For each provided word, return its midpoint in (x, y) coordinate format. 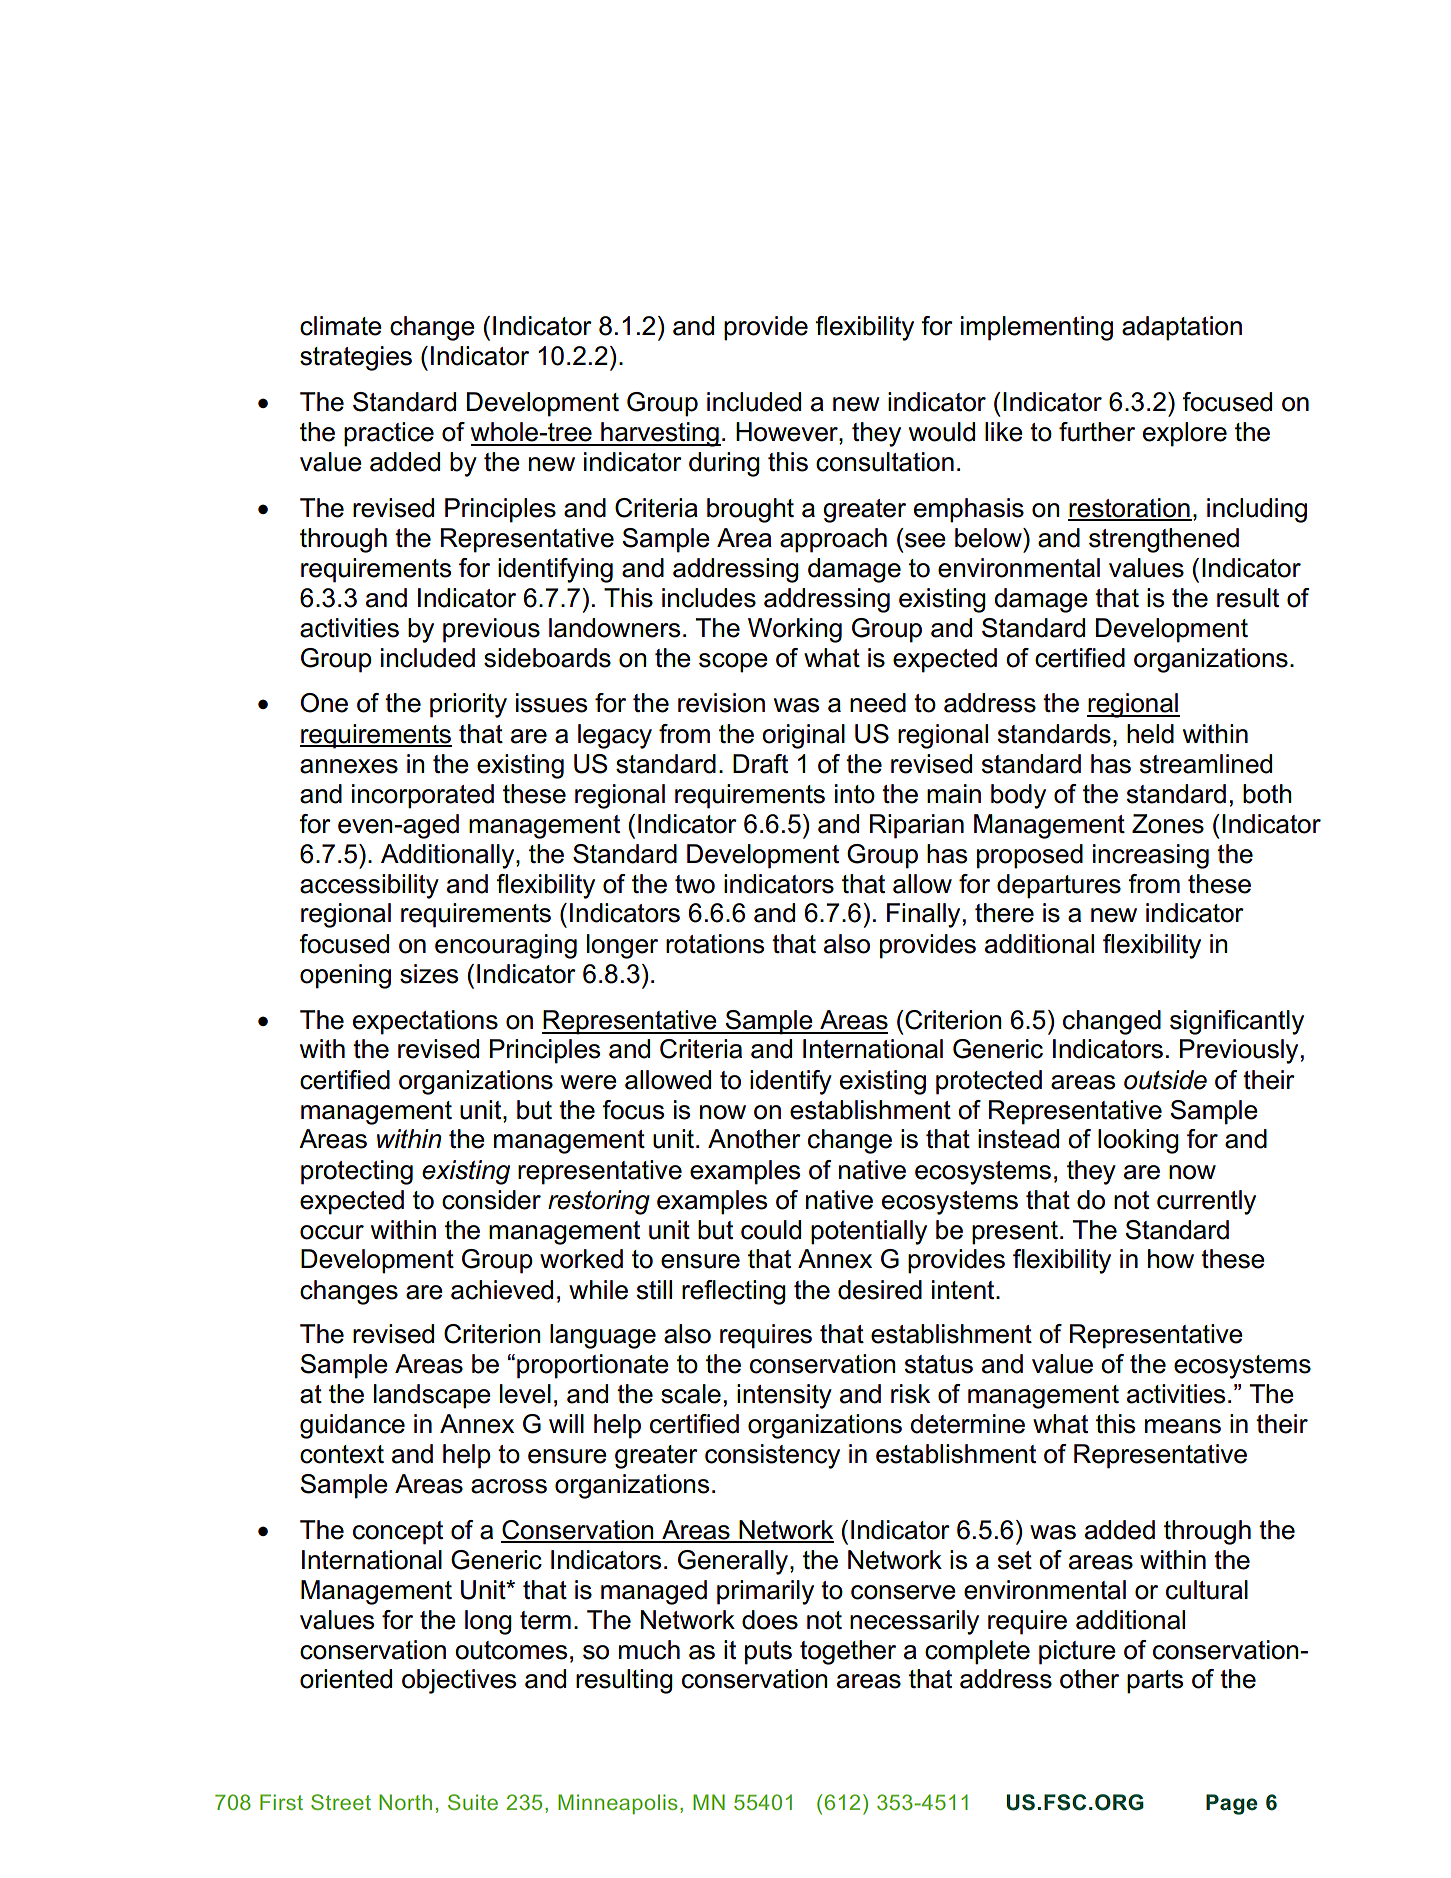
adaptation (1182, 328)
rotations (715, 944)
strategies (356, 358)
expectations (425, 1022)
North (405, 1802)
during (724, 464)
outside (1165, 1080)
